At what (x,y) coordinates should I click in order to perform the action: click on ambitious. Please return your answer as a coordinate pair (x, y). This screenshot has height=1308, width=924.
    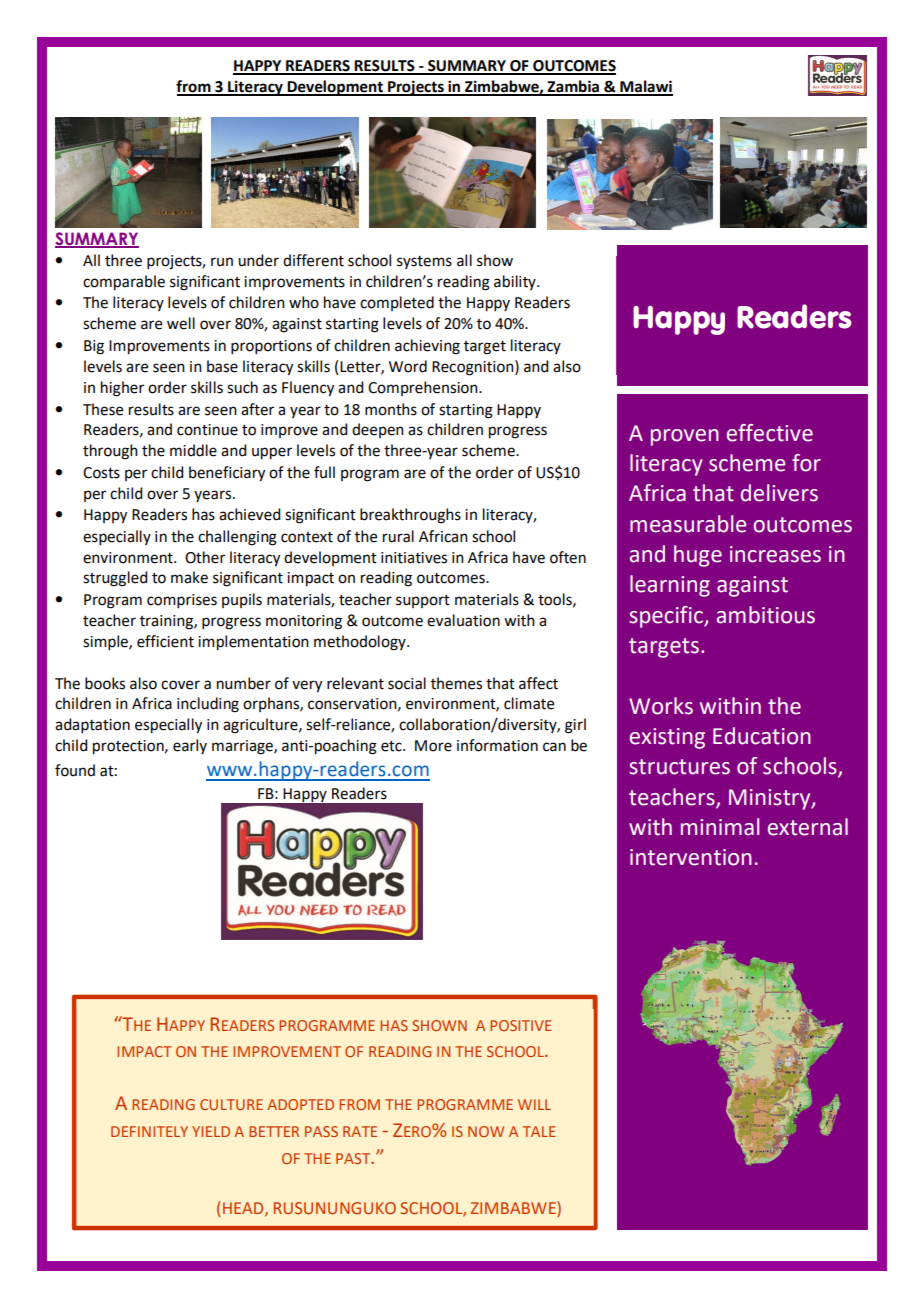
    Looking at the image, I should click on (766, 615).
